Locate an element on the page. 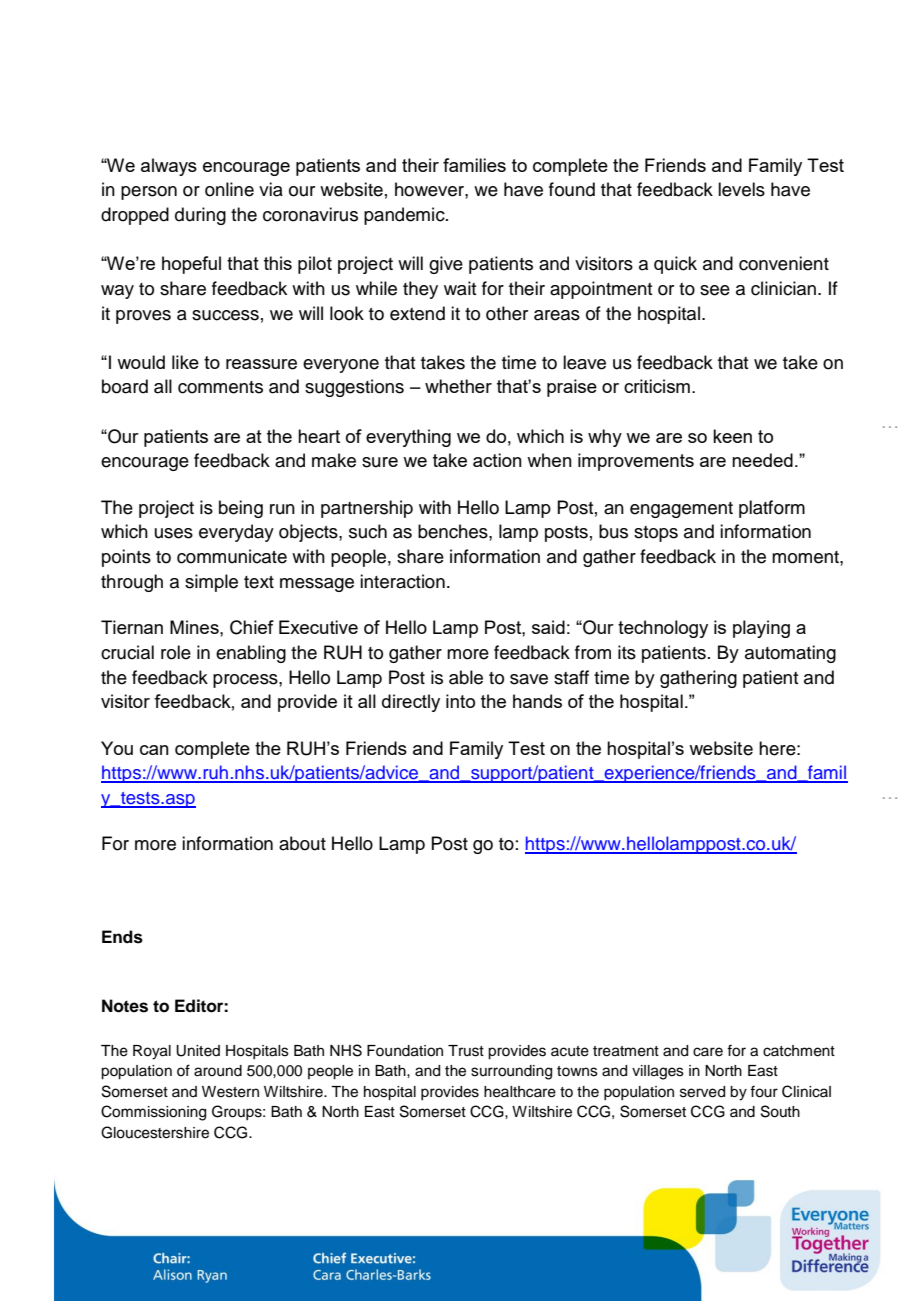 Image resolution: width=924 pixels, height=1308 pixels. Notes is located at coordinates (125, 1006).
